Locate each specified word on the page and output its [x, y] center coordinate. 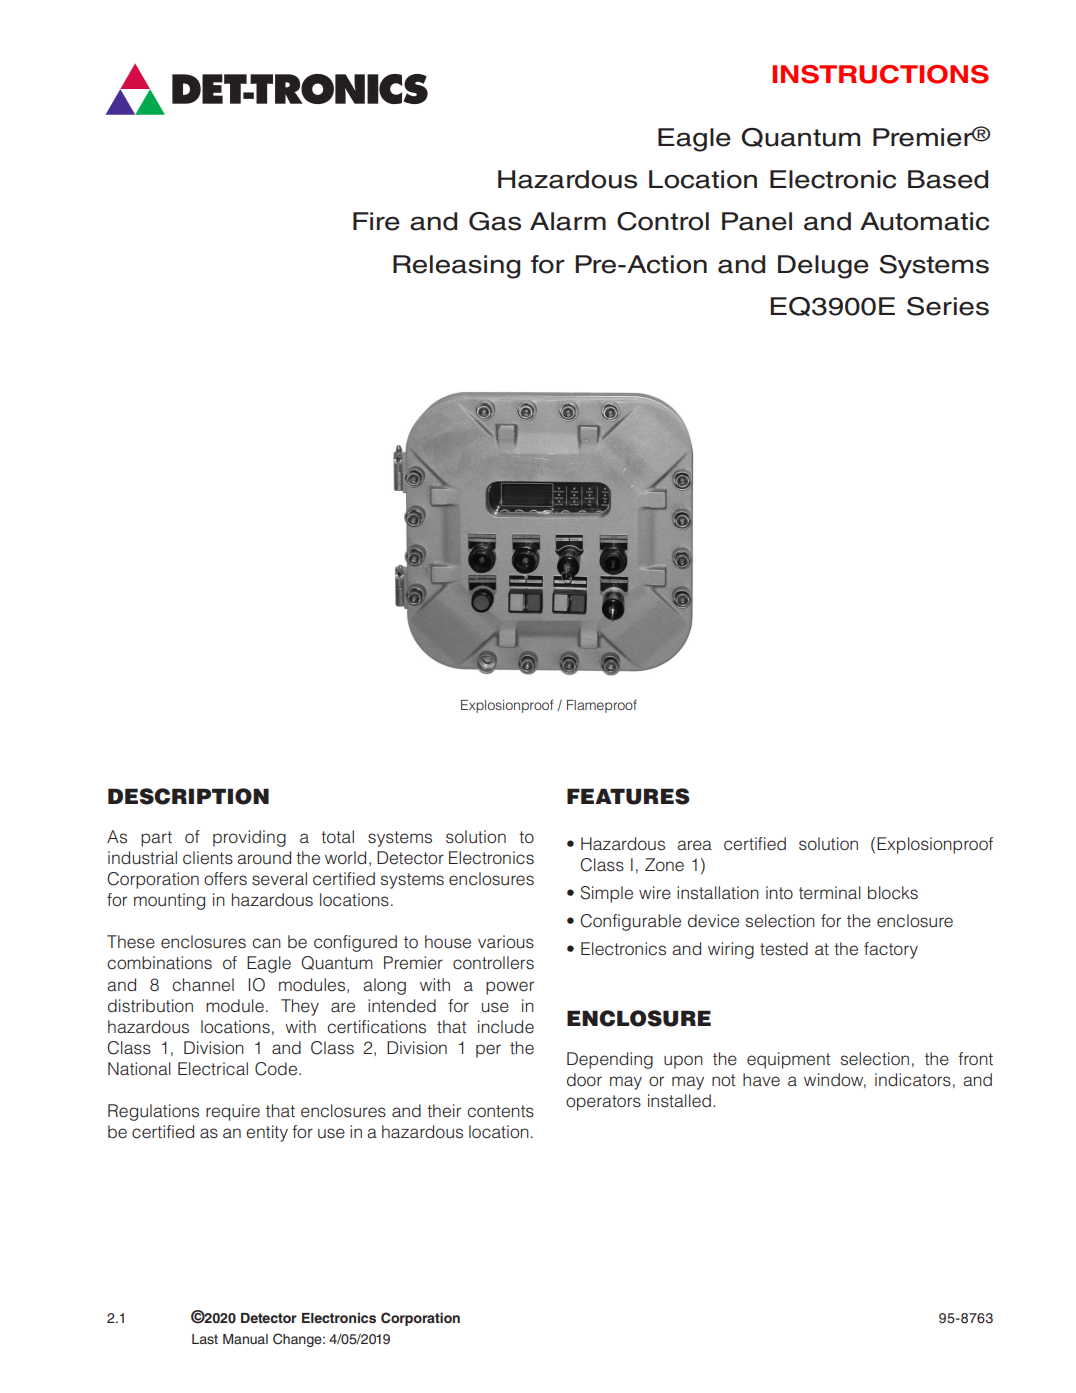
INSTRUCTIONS [880, 74]
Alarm [568, 221]
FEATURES [628, 796]
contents [500, 1111]
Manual [245, 1339]
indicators [913, 1080]
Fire [376, 221]
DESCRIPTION [188, 796]
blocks [893, 893]
